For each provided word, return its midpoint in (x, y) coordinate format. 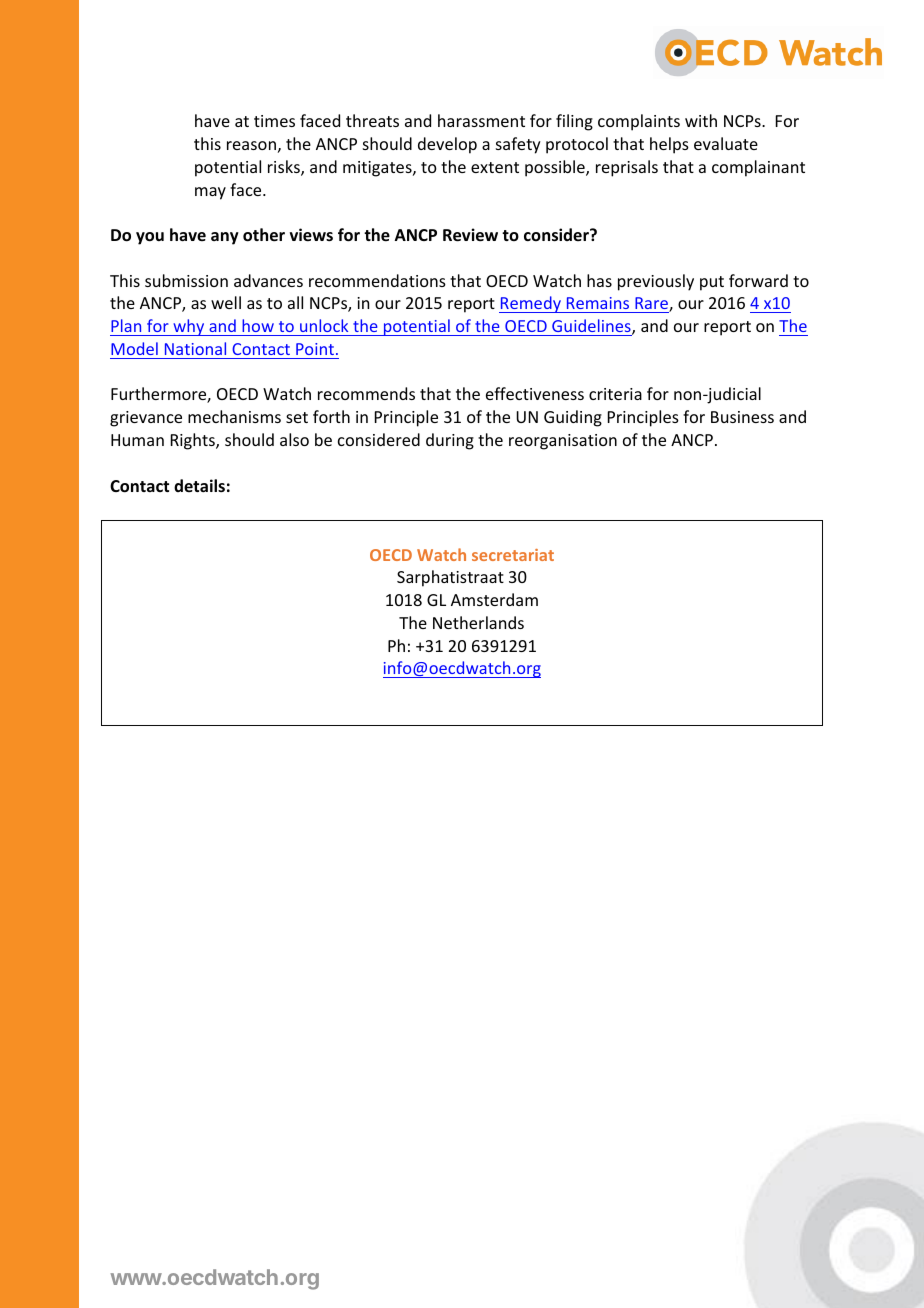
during (450, 441)
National (195, 348)
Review (470, 235)
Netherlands (478, 622)
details (199, 485)
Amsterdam (494, 599)
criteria (615, 394)
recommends (366, 393)
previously (656, 282)
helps (669, 145)
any (225, 238)
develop (447, 145)
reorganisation (563, 442)
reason (251, 145)
